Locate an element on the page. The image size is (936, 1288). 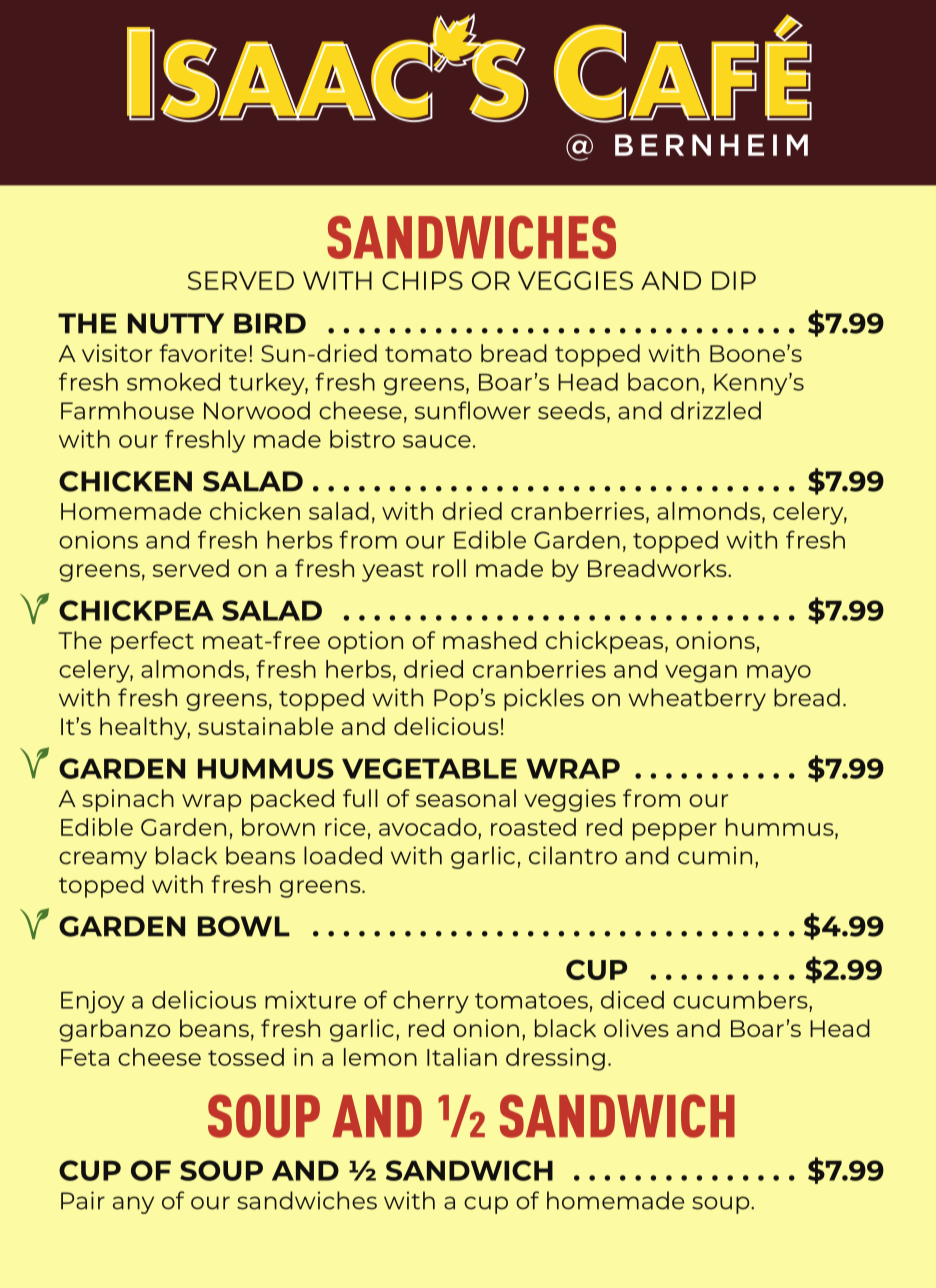
VEGETABLE is located at coordinates (429, 768).
